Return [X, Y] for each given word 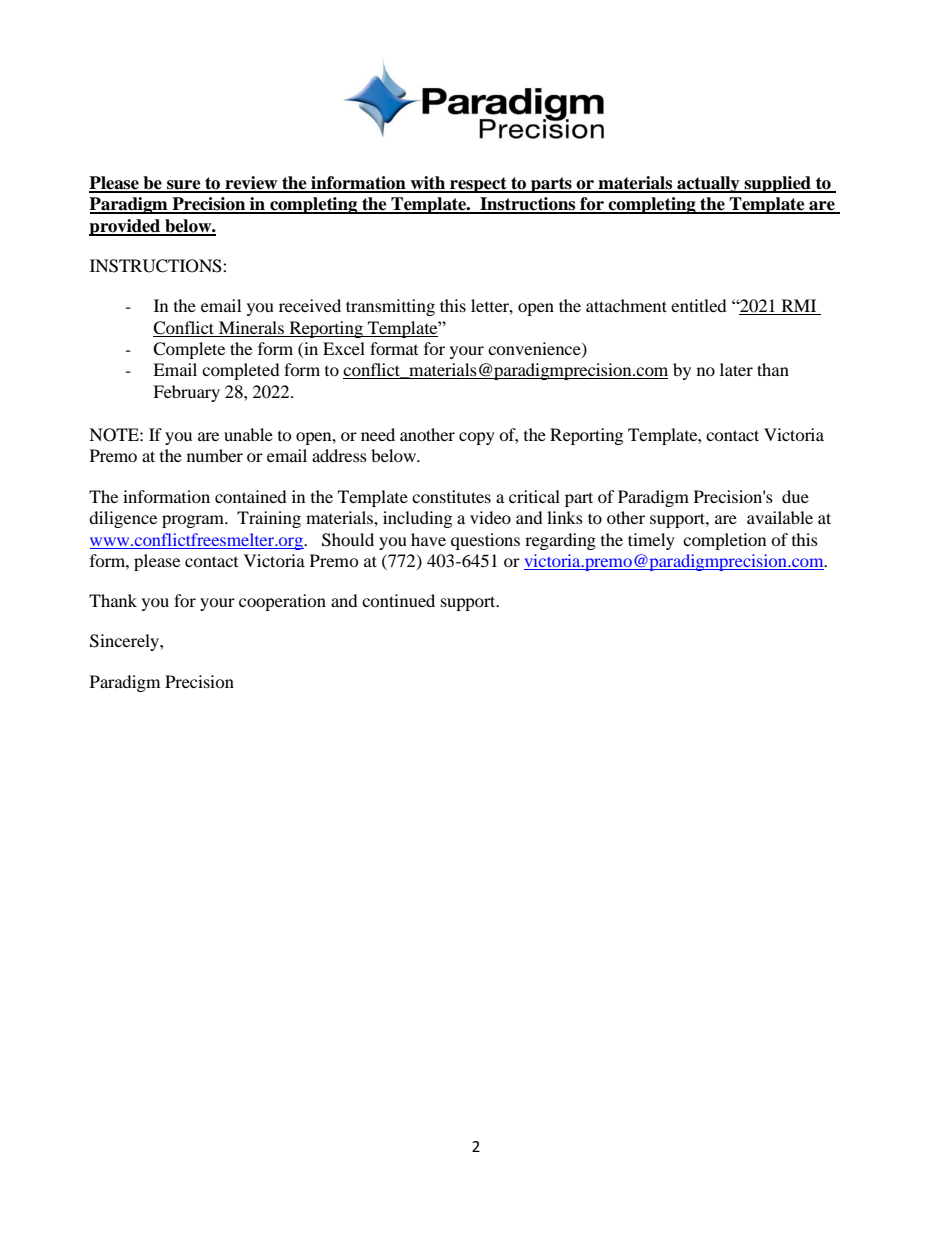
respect [478, 185]
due [795, 496]
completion [724, 541]
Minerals [251, 327]
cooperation [282, 602]
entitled [699, 305]
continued [398, 600]
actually [708, 184]
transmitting [390, 307]
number [215, 455]
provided [126, 227]
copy [477, 438]
